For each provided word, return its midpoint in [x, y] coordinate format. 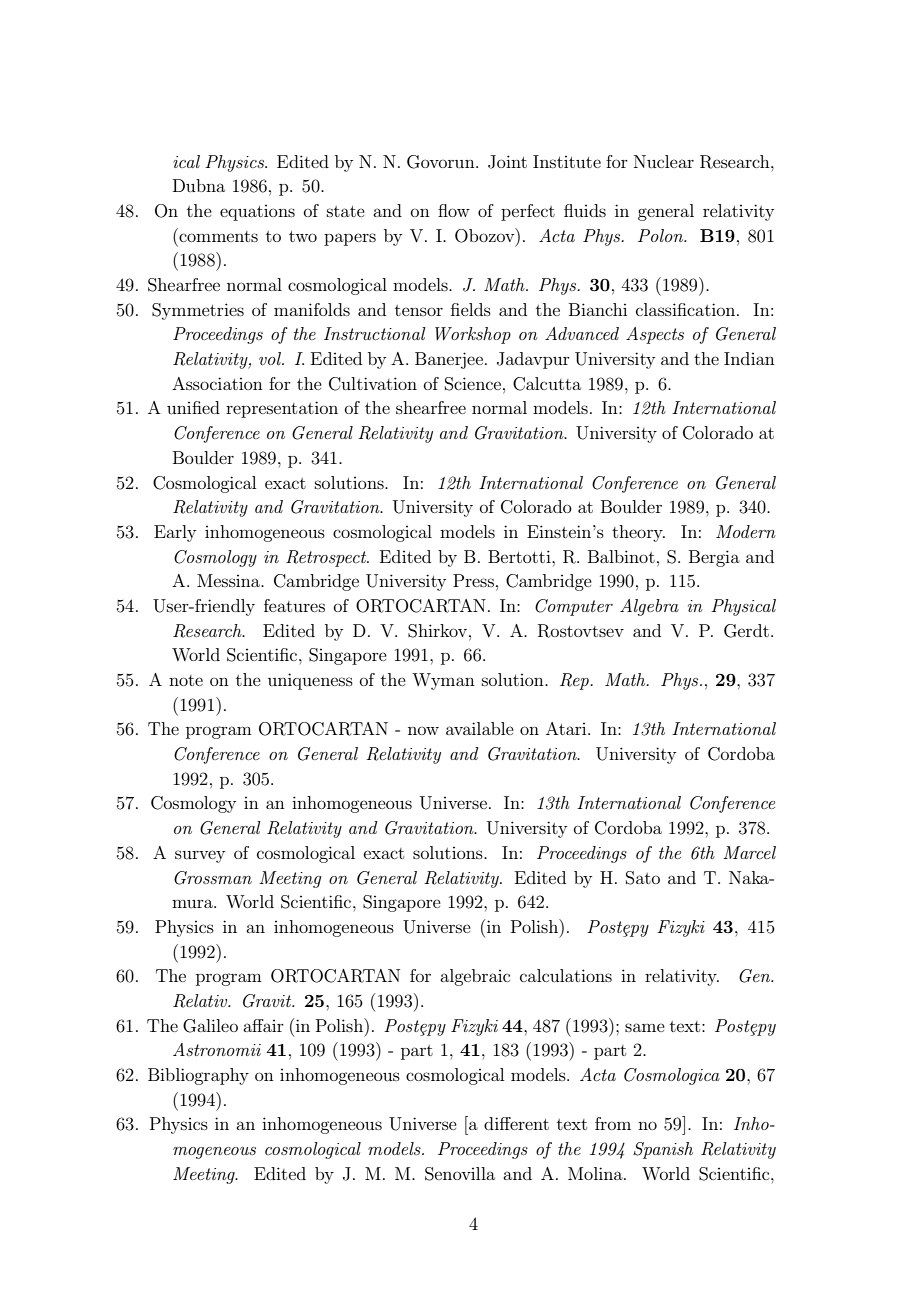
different [516, 1123]
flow [454, 210]
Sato [643, 878]
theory [638, 533]
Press [473, 580]
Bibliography [198, 1076]
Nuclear [664, 161]
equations [257, 213]
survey [200, 856]
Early [175, 533]
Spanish [663, 1150]
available [480, 728]
